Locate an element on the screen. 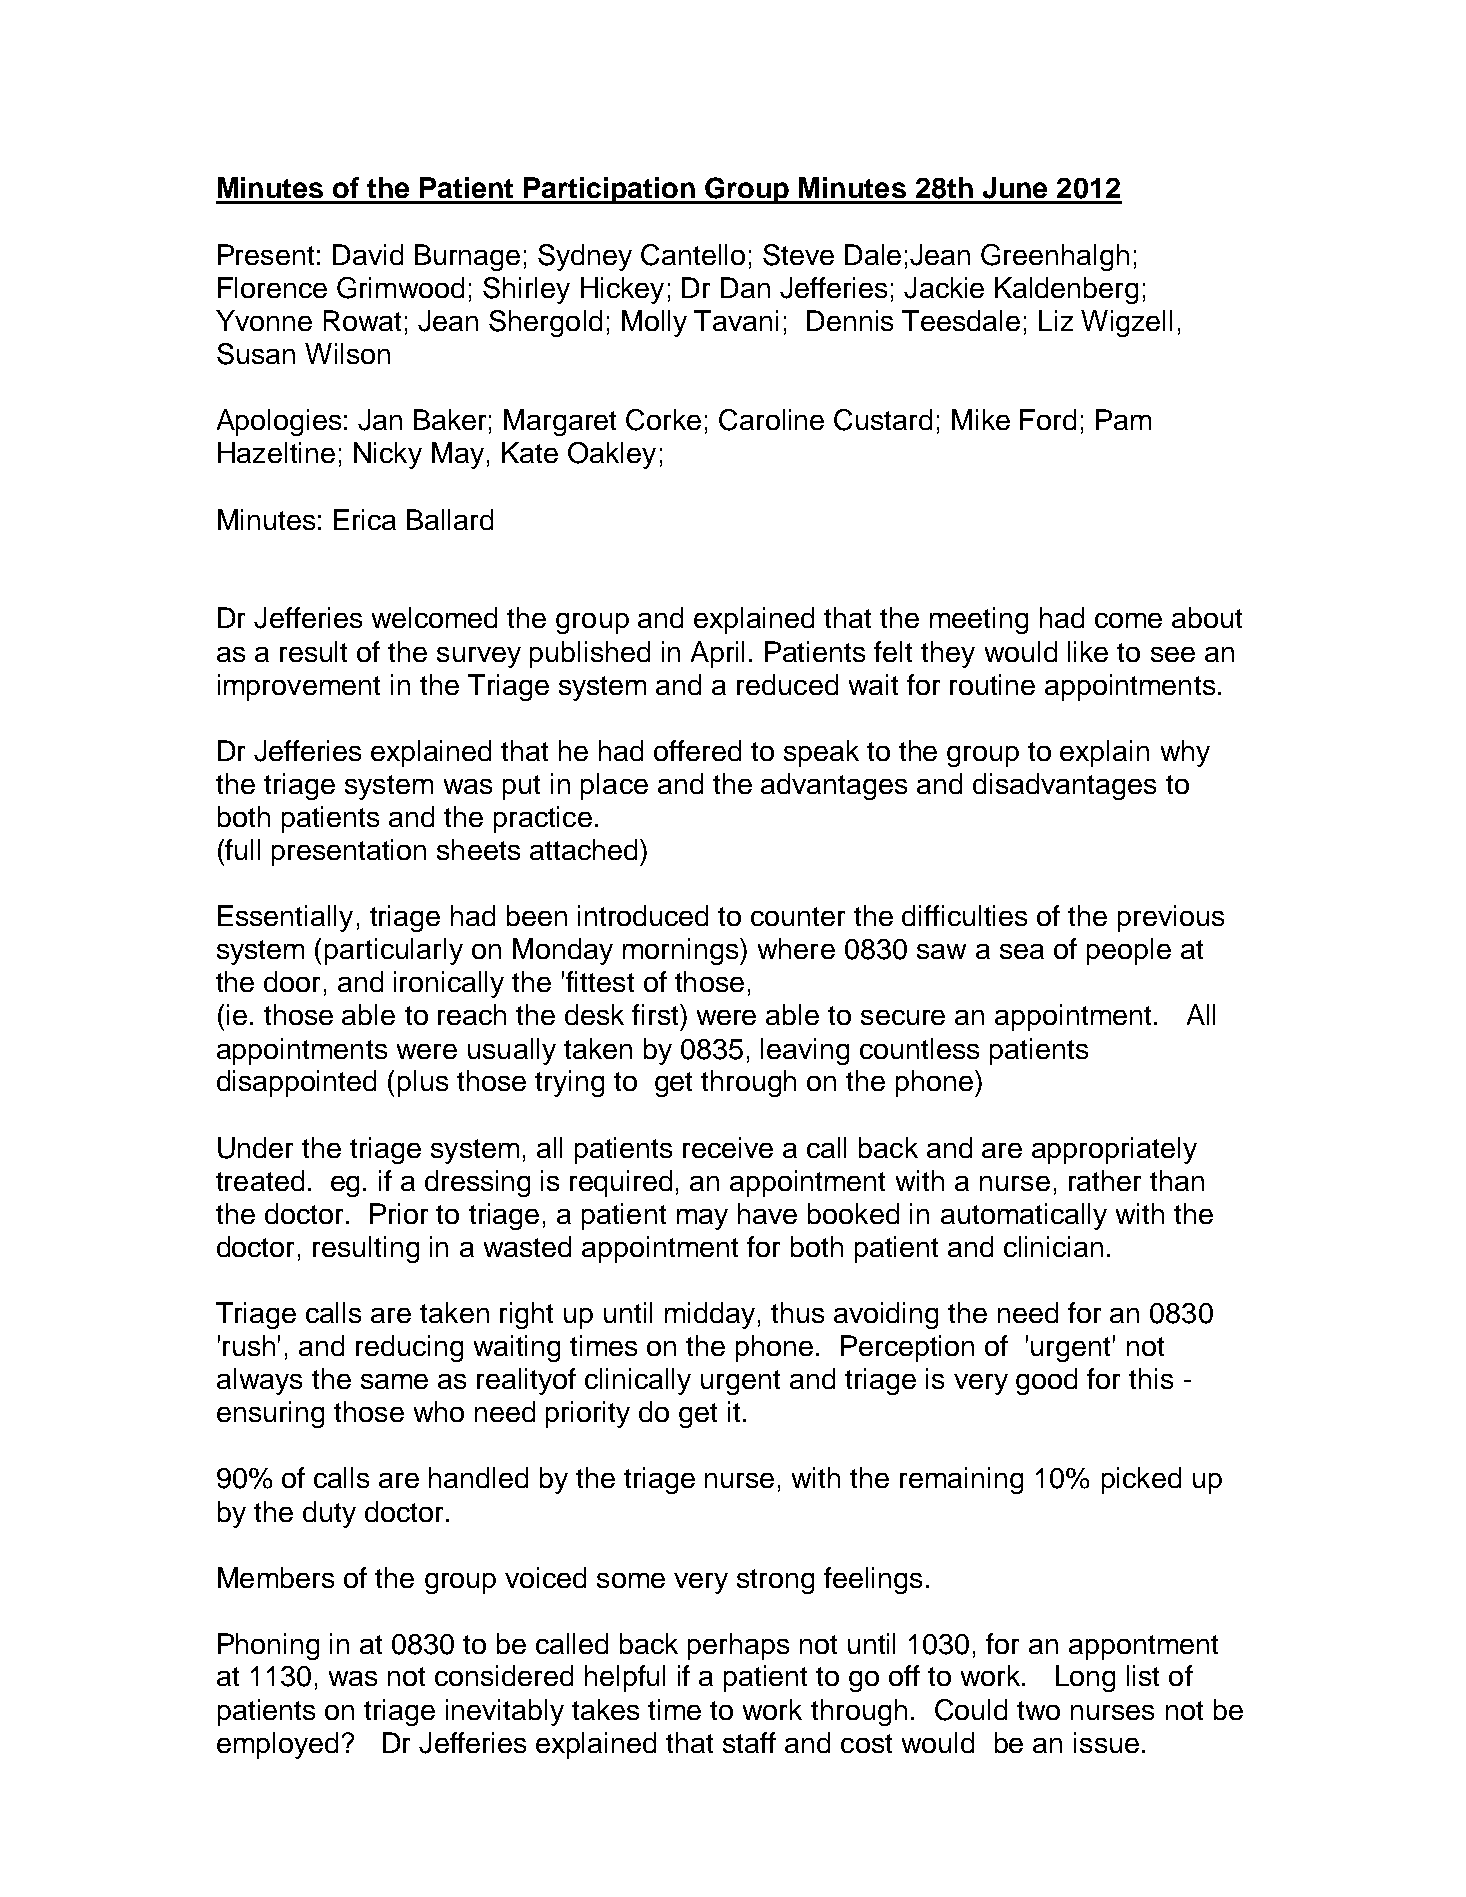  employed is located at coordinates (277, 1745).
